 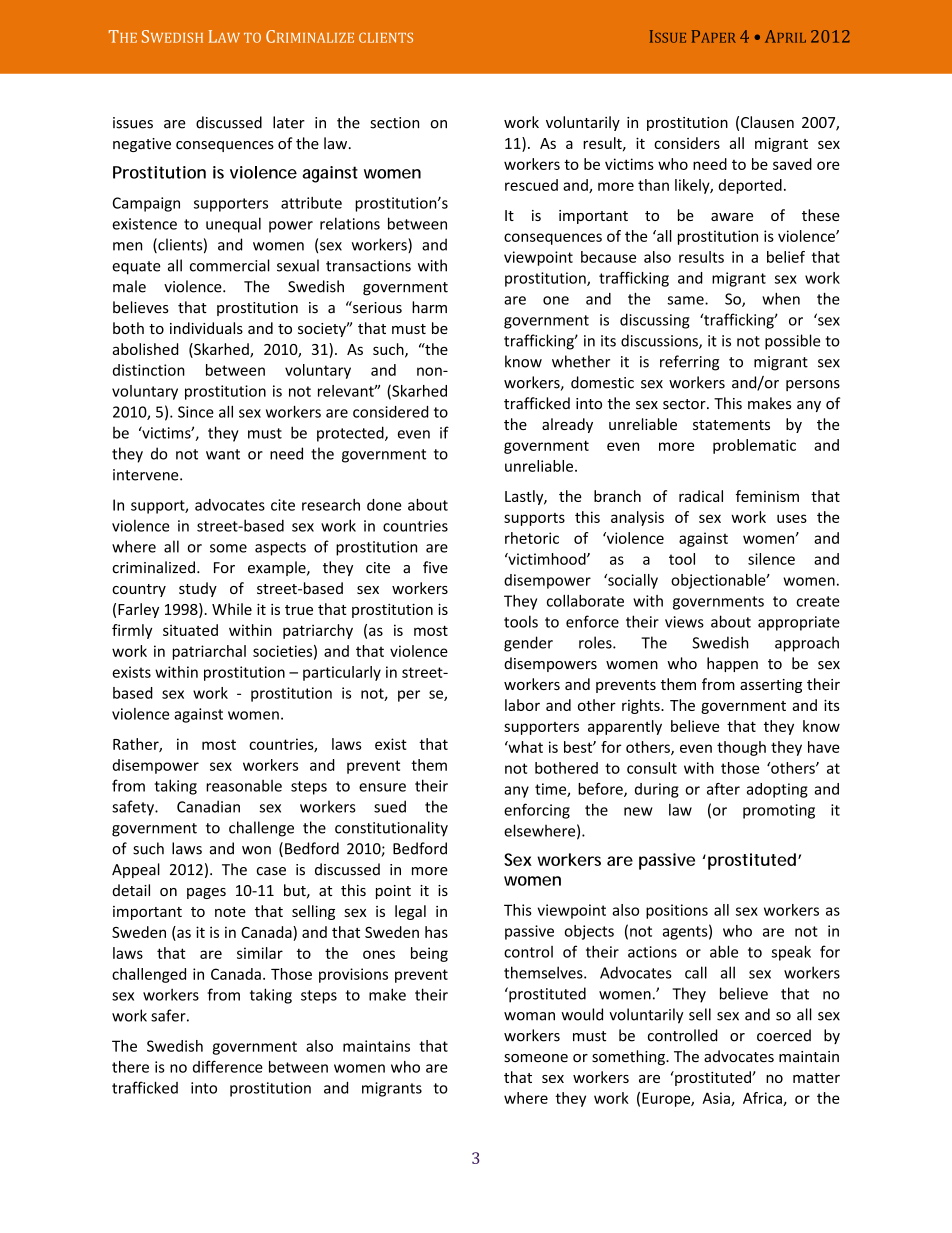 What do you see at coordinates (228, 1066) in the image?
I see `difference` at bounding box center [228, 1066].
